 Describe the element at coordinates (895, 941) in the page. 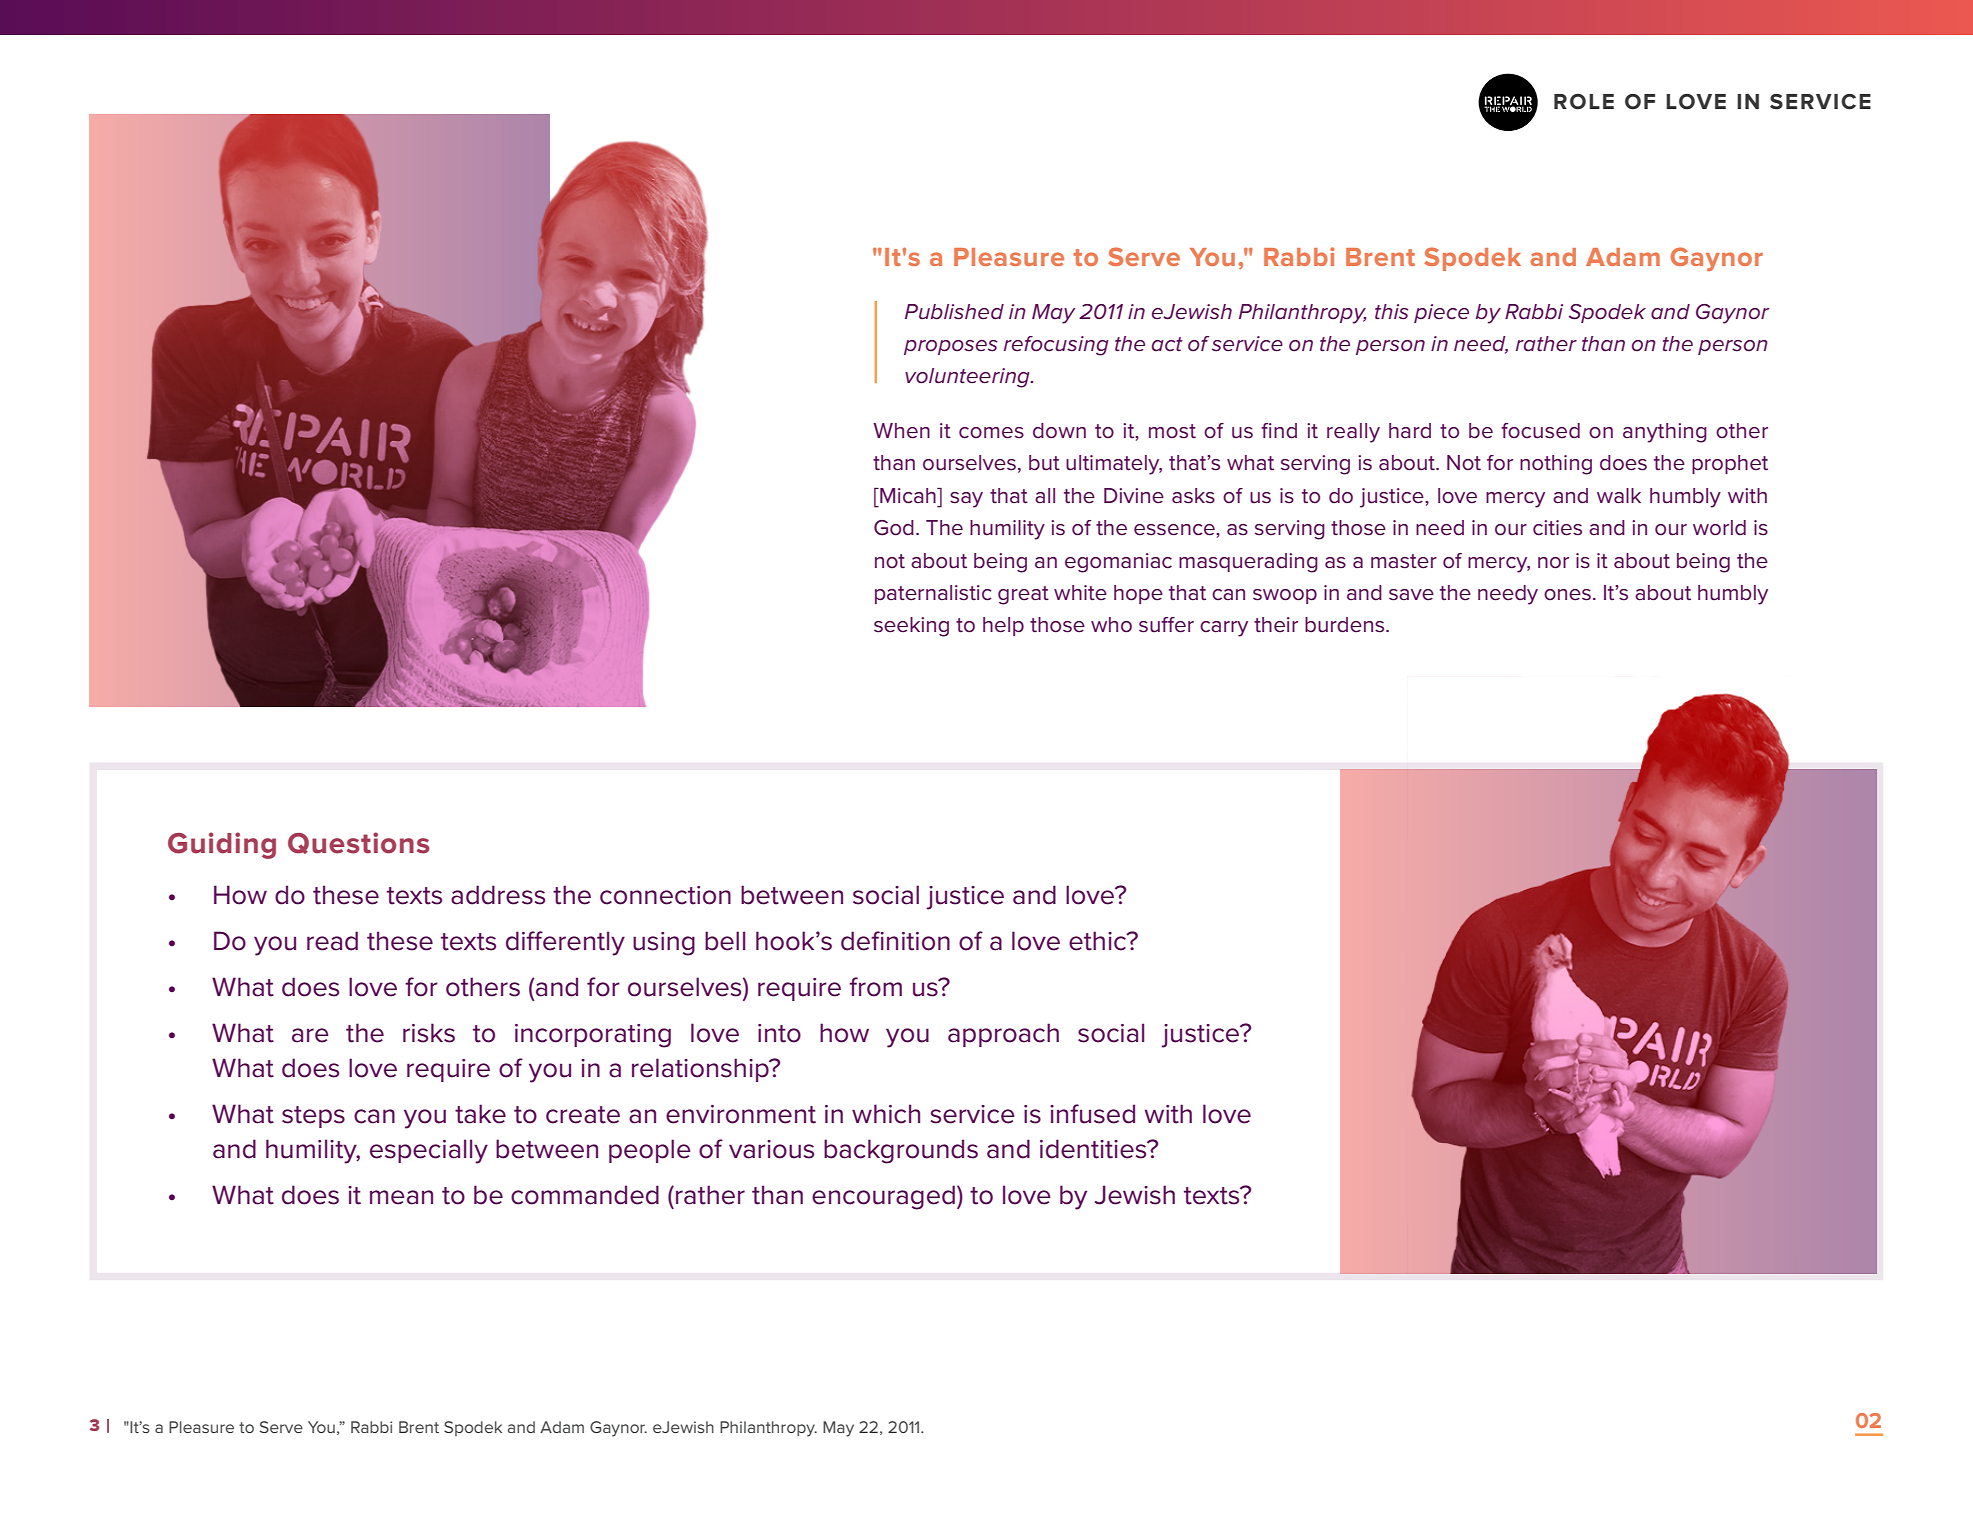

I see `definition` at that location.
